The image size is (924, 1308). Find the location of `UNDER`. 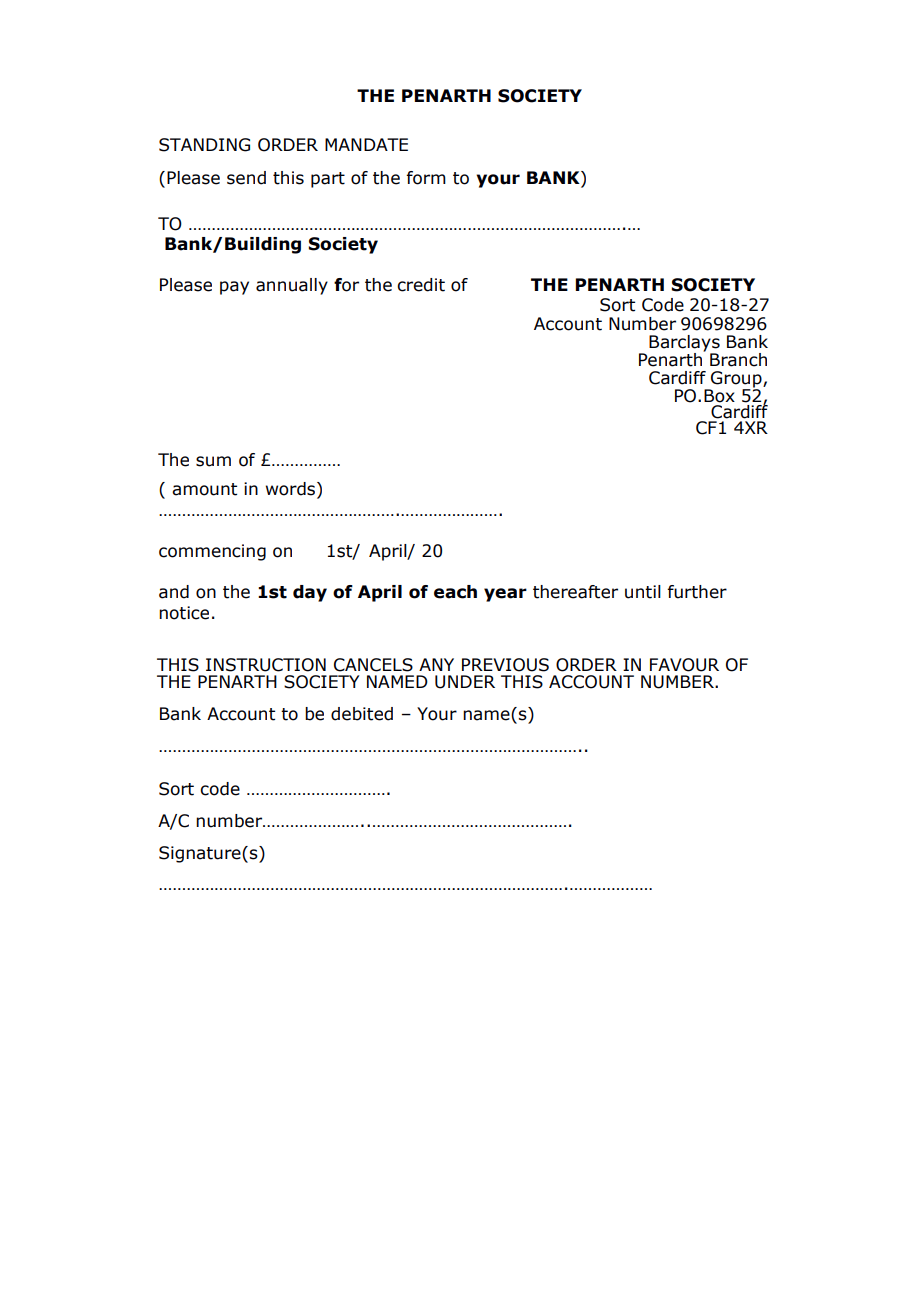

UNDER is located at coordinates (465, 682).
